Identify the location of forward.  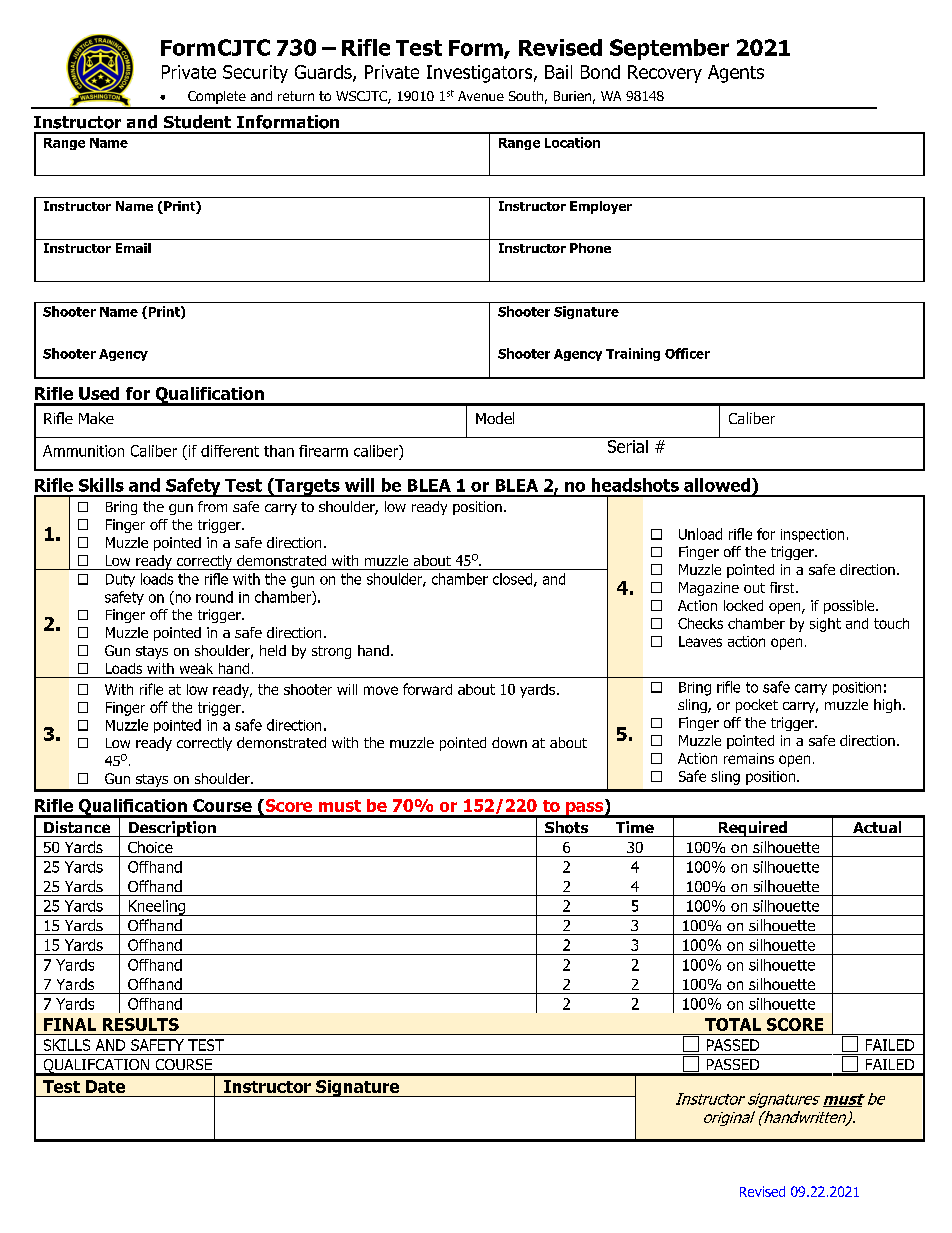
(427, 689).
